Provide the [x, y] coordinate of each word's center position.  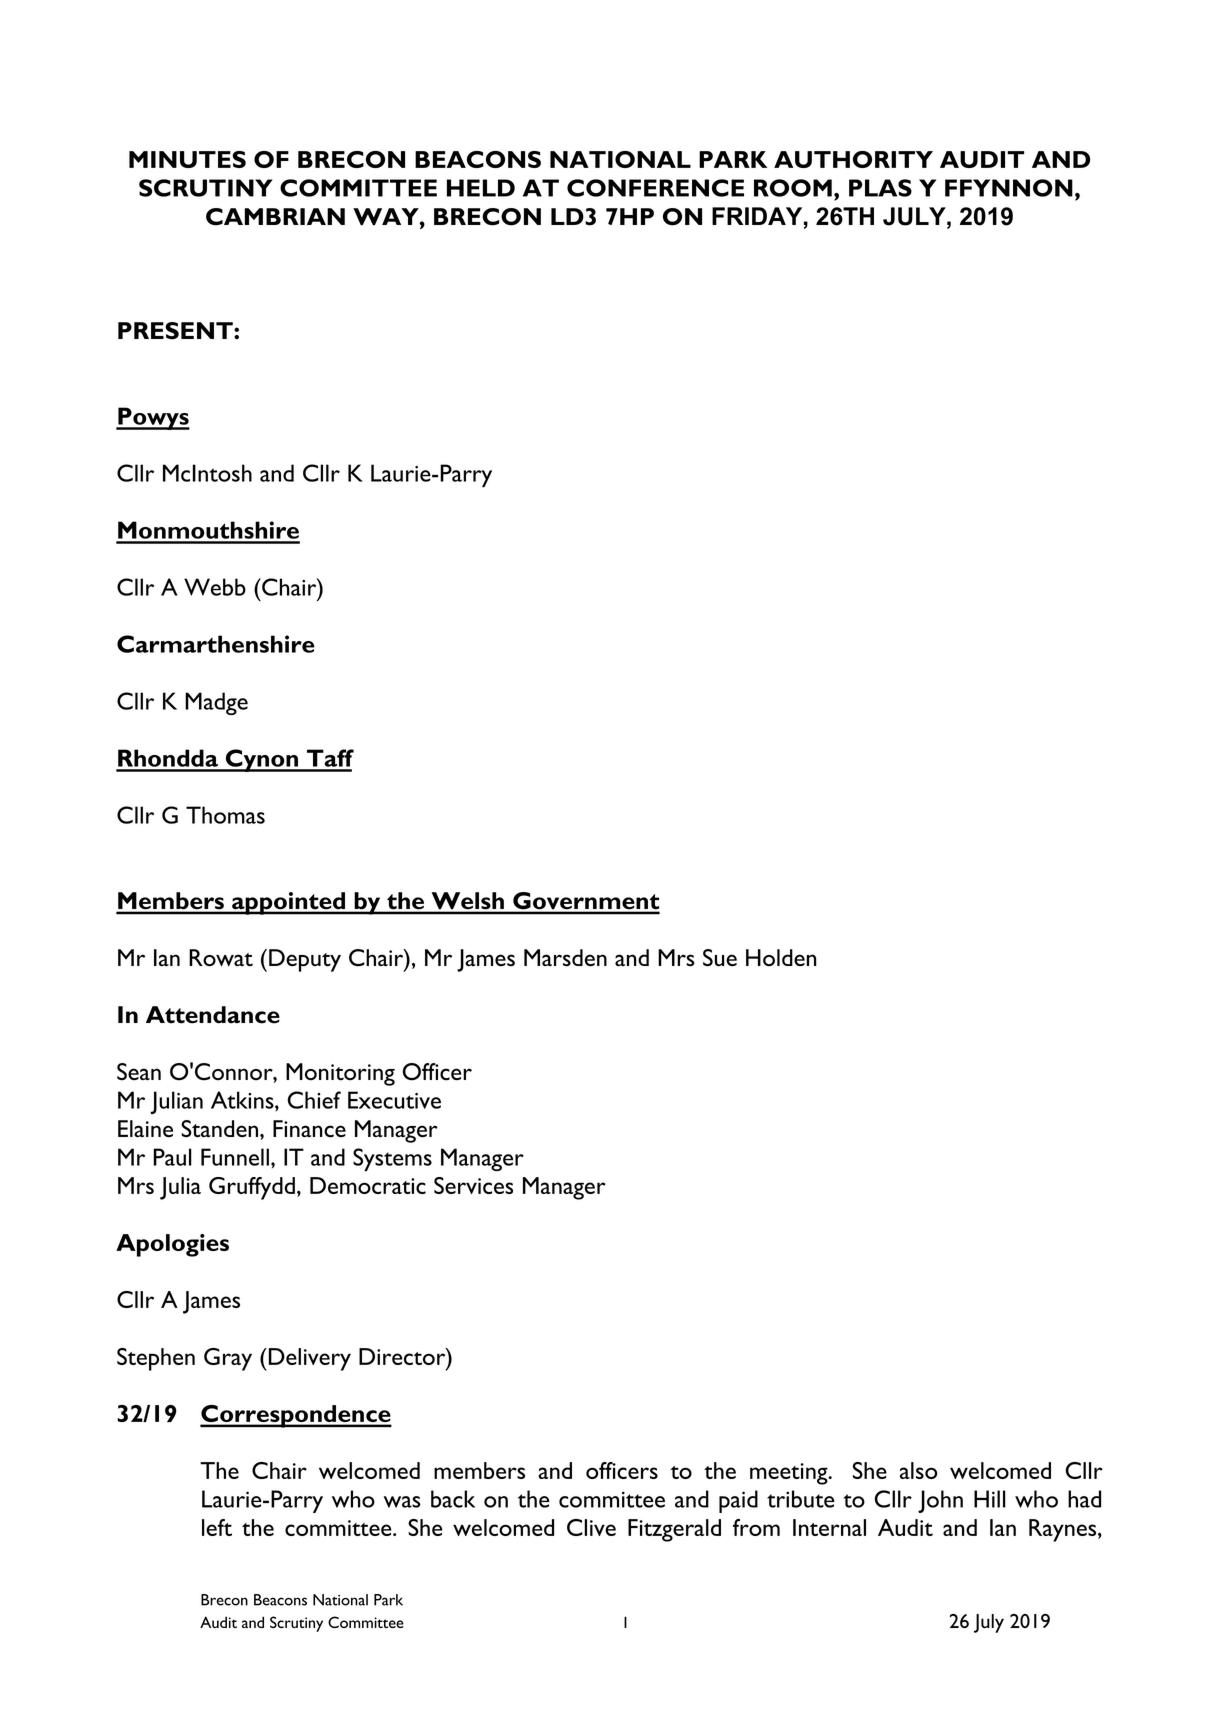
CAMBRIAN [275, 217]
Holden [781, 958]
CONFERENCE [655, 188]
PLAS [880, 188]
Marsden [565, 958]
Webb [215, 587]
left [217, 1527]
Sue [720, 958]
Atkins [243, 1101]
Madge [216, 703]
